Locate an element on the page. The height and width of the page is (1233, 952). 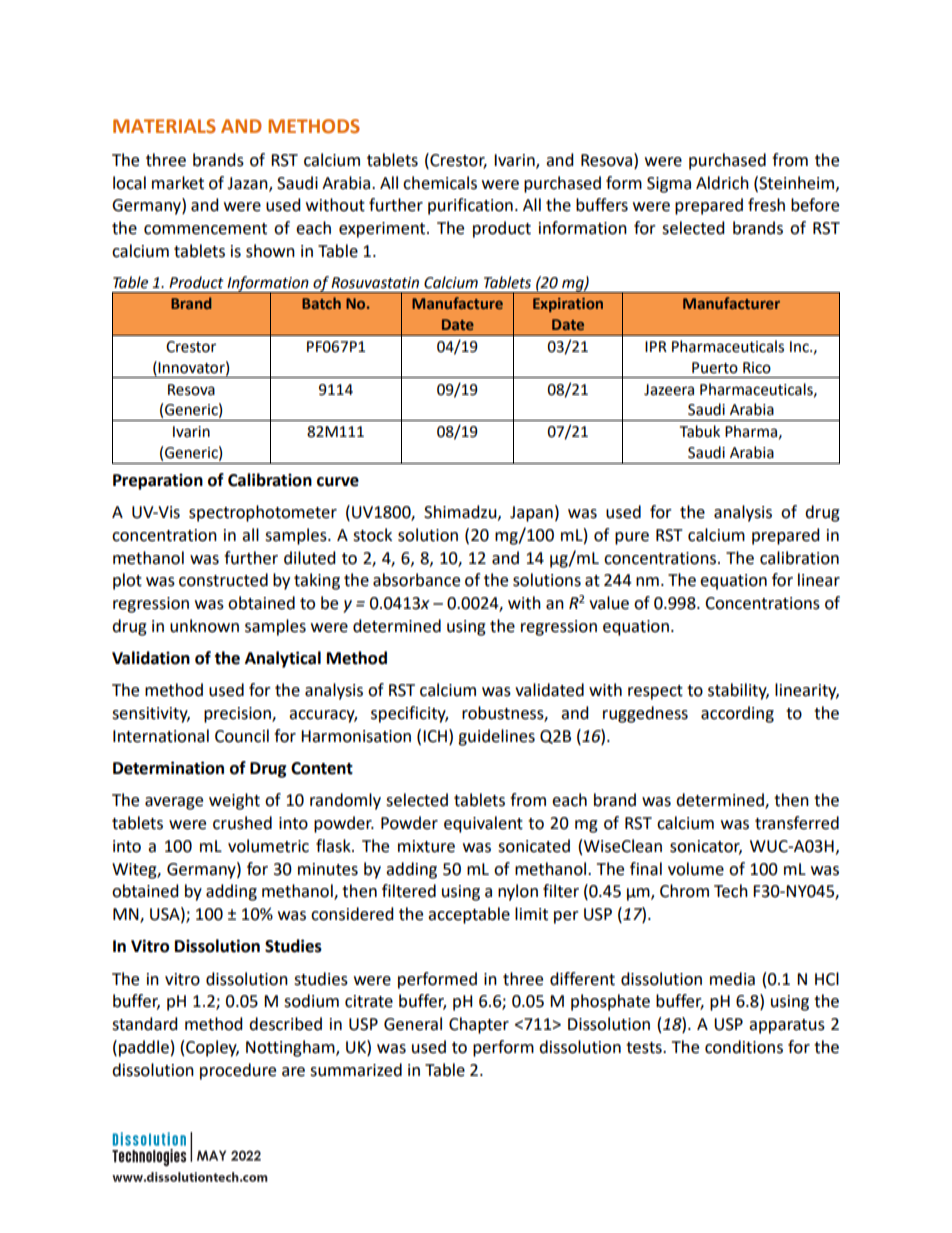
value is located at coordinates (609, 603).
